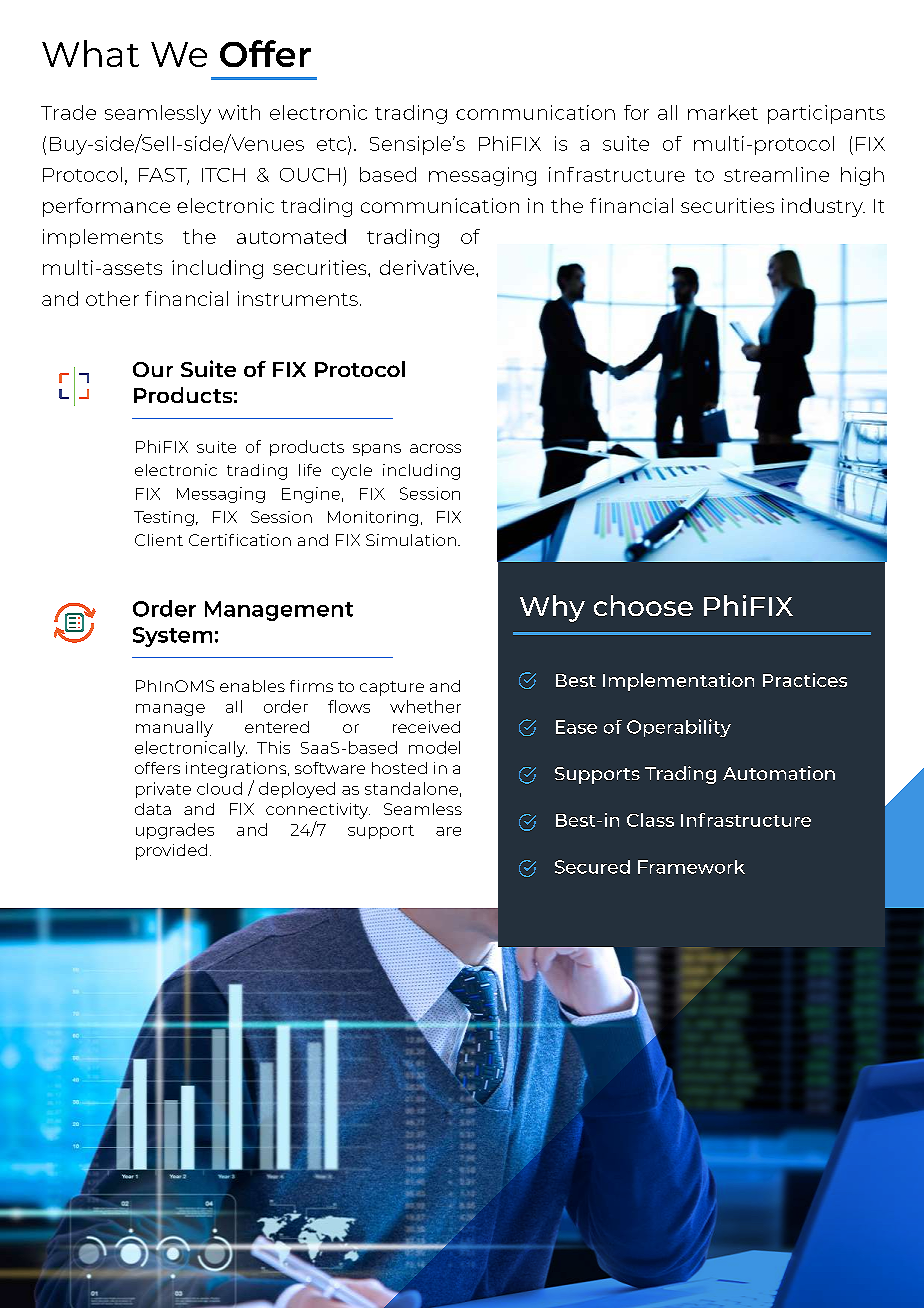 This image has width=924, height=1308. What do you see at coordinates (411, 788) in the image?
I see `standalone` at bounding box center [411, 788].
